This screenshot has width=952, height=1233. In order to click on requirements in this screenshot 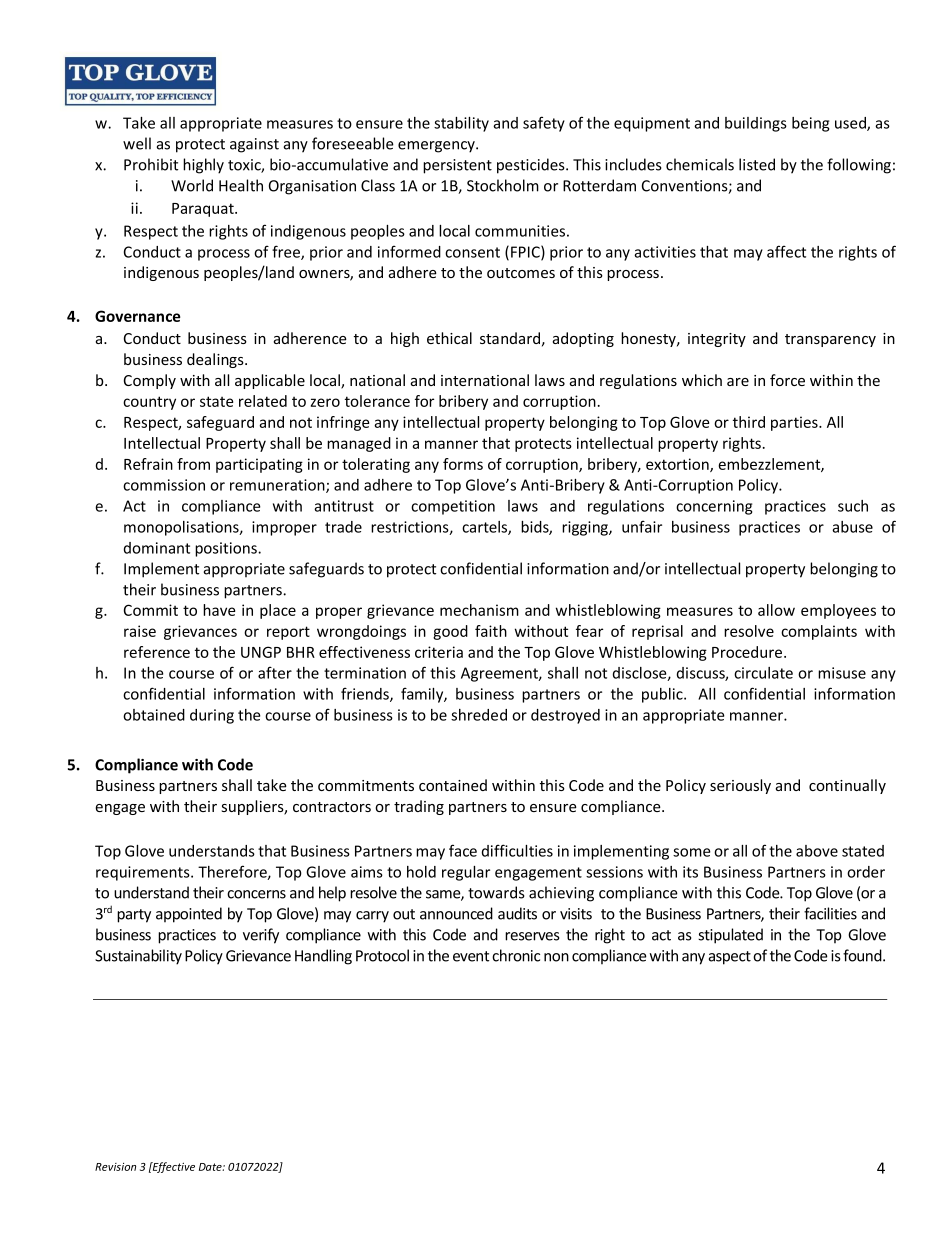, I will do `click(144, 873)`.
